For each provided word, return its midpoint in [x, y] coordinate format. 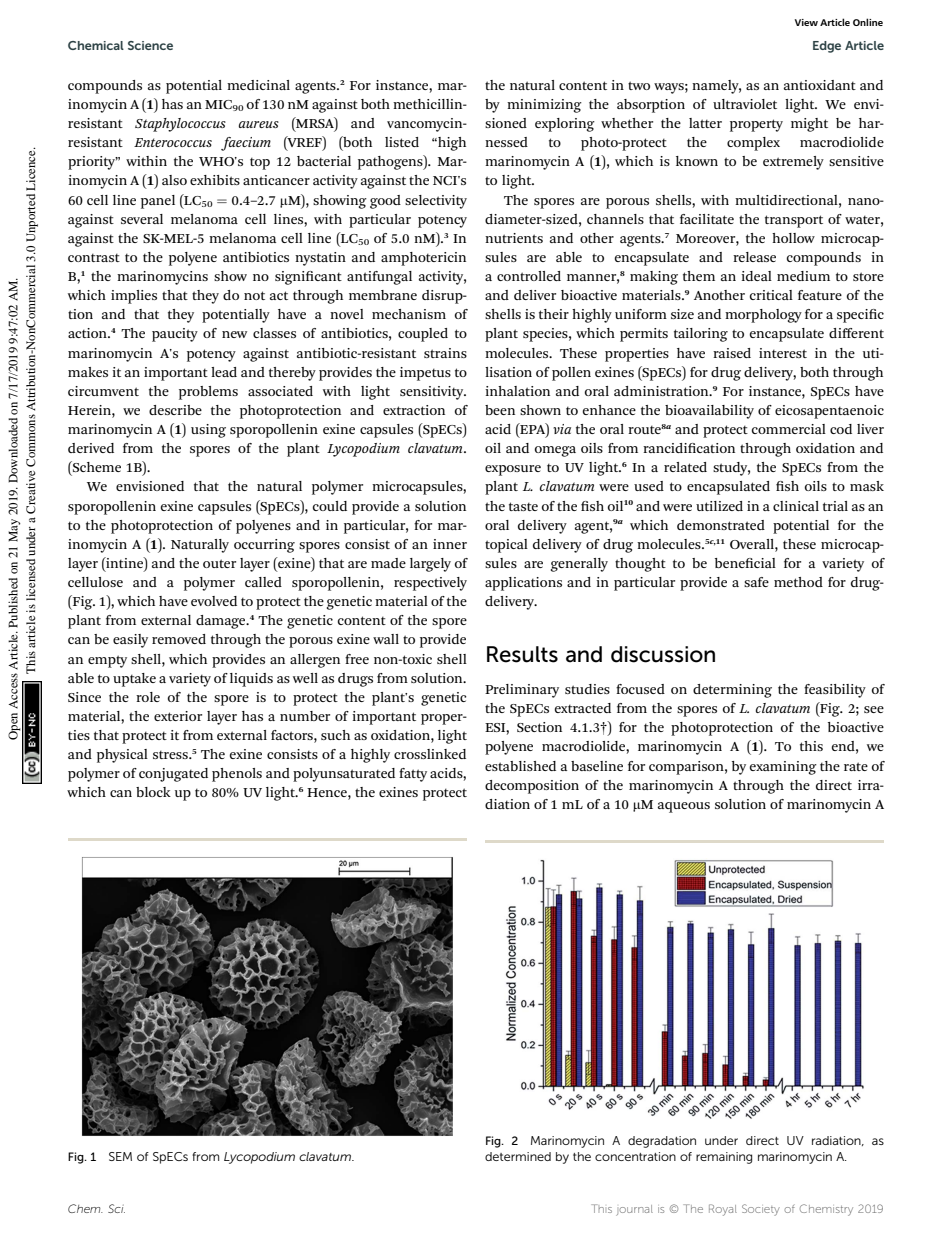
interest [783, 353]
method [798, 582]
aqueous [684, 807]
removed [179, 639]
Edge [827, 47]
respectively [430, 584]
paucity [175, 335]
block [153, 792]
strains [445, 353]
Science [150, 45]
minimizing [544, 106]
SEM [120, 1156]
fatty [413, 775]
